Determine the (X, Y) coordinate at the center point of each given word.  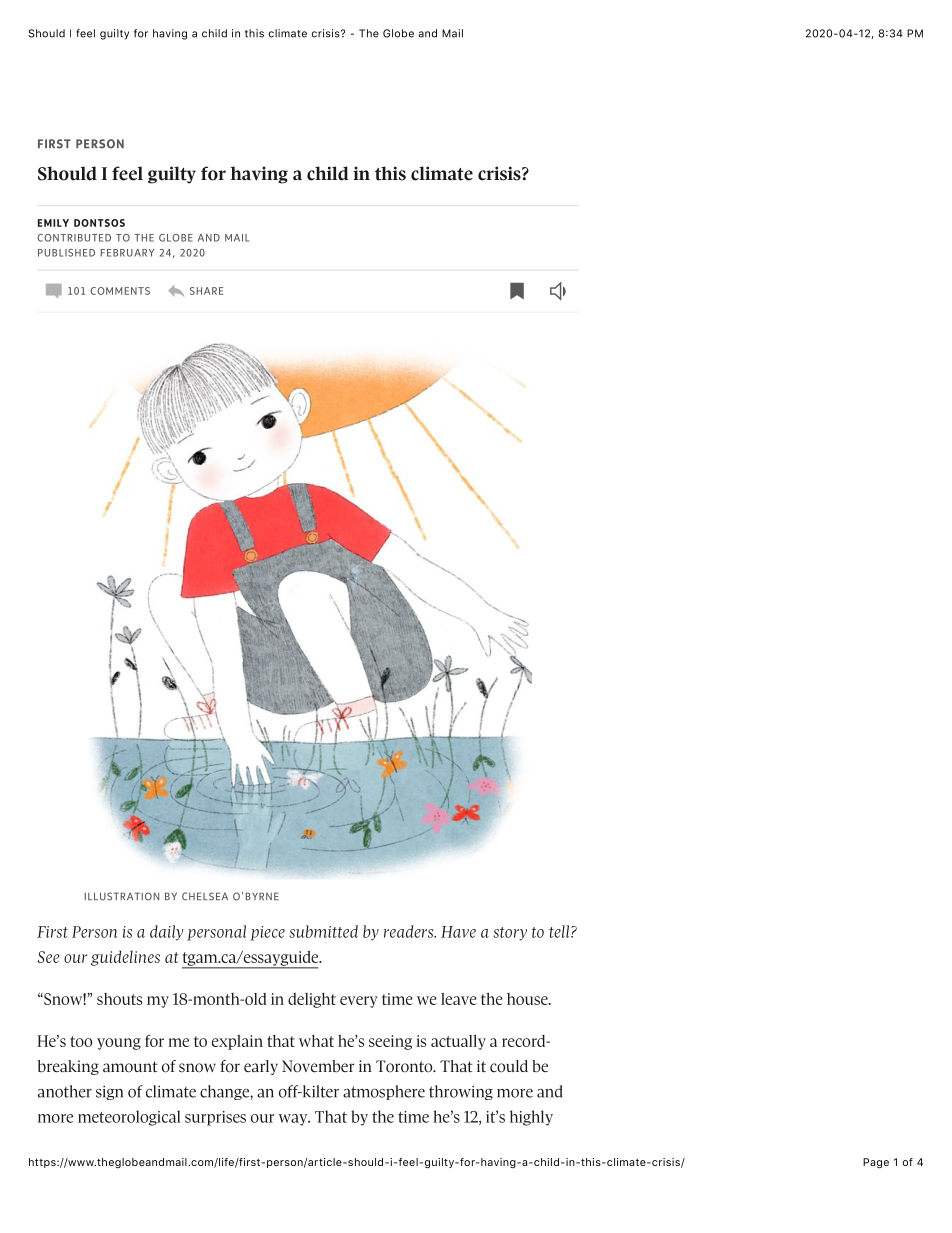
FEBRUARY (127, 253)
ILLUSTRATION (121, 896)
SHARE (206, 291)
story (510, 934)
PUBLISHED (66, 253)
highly (531, 1118)
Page (876, 1163)
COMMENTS (120, 291)
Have (458, 932)
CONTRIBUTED (74, 238)
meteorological (129, 1118)
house (528, 999)
